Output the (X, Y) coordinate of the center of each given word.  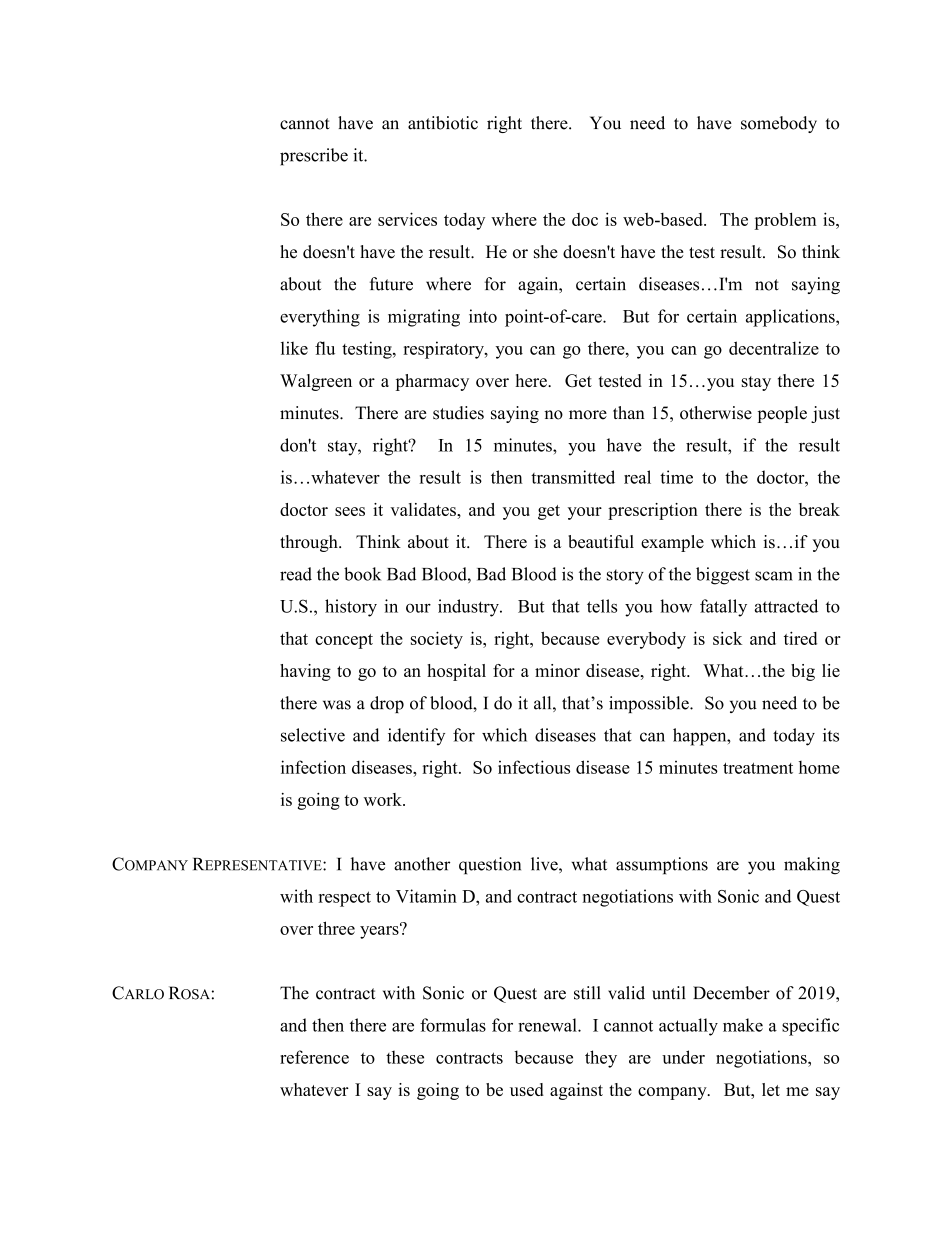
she (546, 252)
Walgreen (316, 382)
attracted (786, 606)
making (812, 866)
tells (602, 606)
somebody (779, 124)
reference (314, 1057)
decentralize (774, 348)
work (384, 799)
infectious (534, 767)
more (588, 415)
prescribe (314, 157)
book (362, 574)
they (601, 1059)
